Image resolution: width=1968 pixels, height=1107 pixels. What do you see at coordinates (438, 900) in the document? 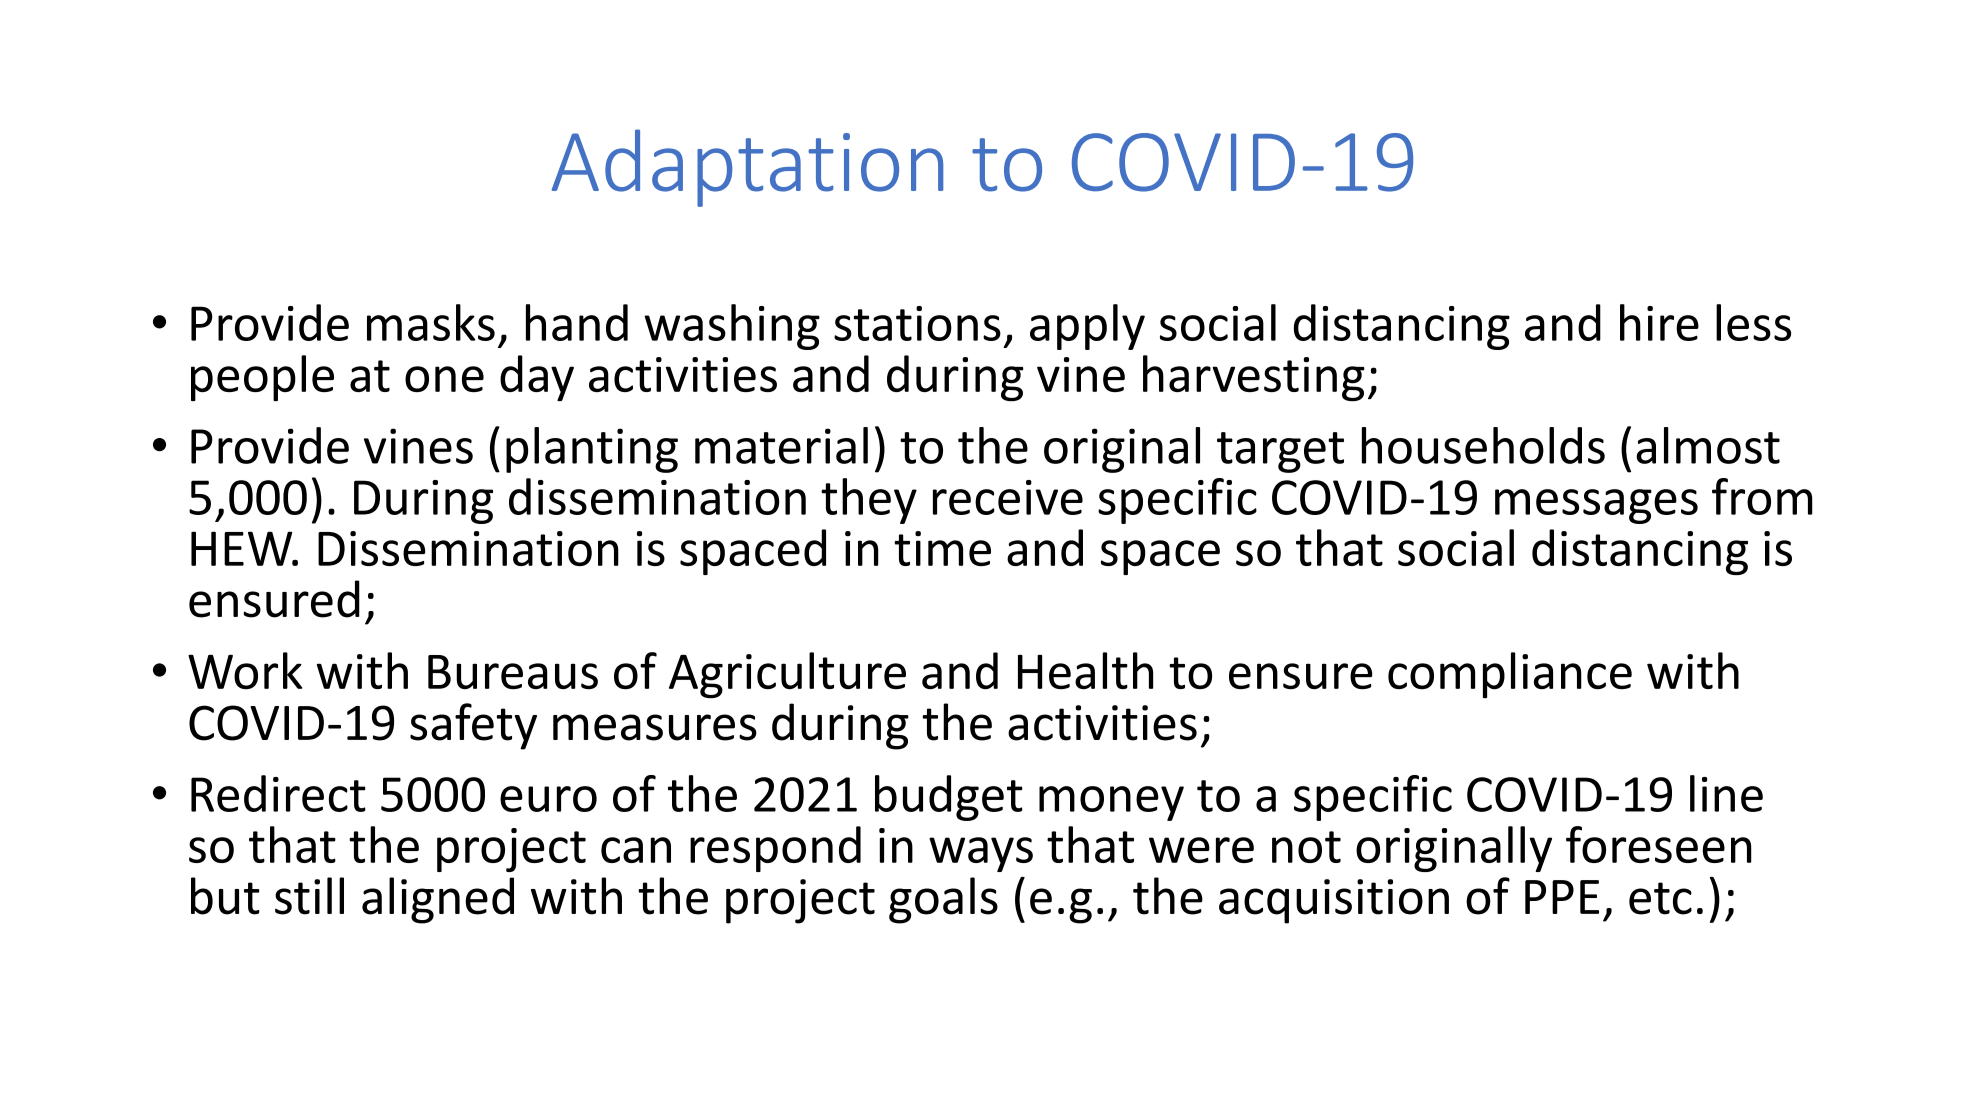
I see `aligned` at bounding box center [438, 900].
